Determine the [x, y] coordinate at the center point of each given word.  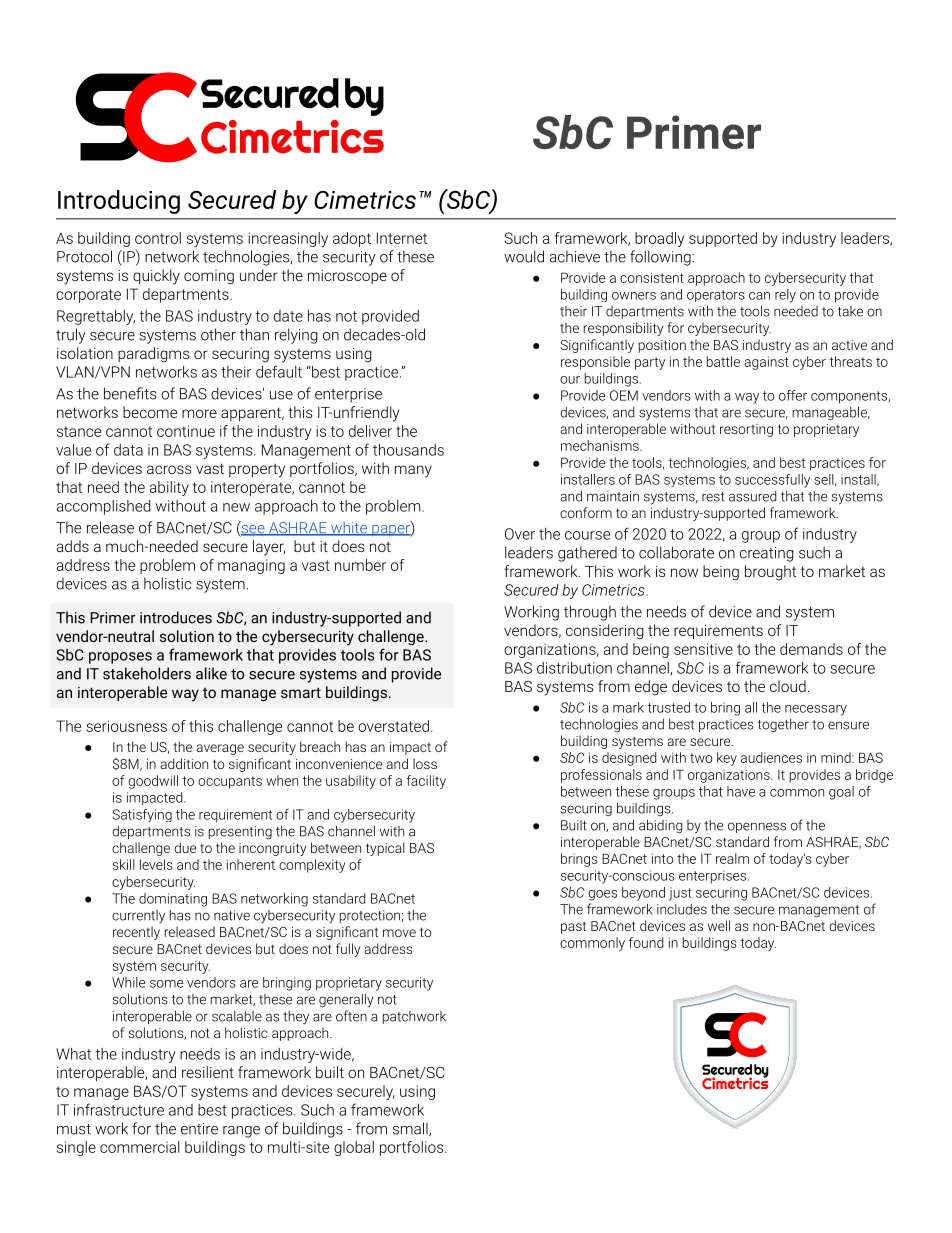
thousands [408, 450]
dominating [173, 900]
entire [199, 1129]
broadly [659, 239]
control [158, 238]
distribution [574, 668]
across [169, 469]
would [524, 256]
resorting [746, 430]
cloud [788, 686]
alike [211, 673]
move [399, 933]
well [719, 925]
